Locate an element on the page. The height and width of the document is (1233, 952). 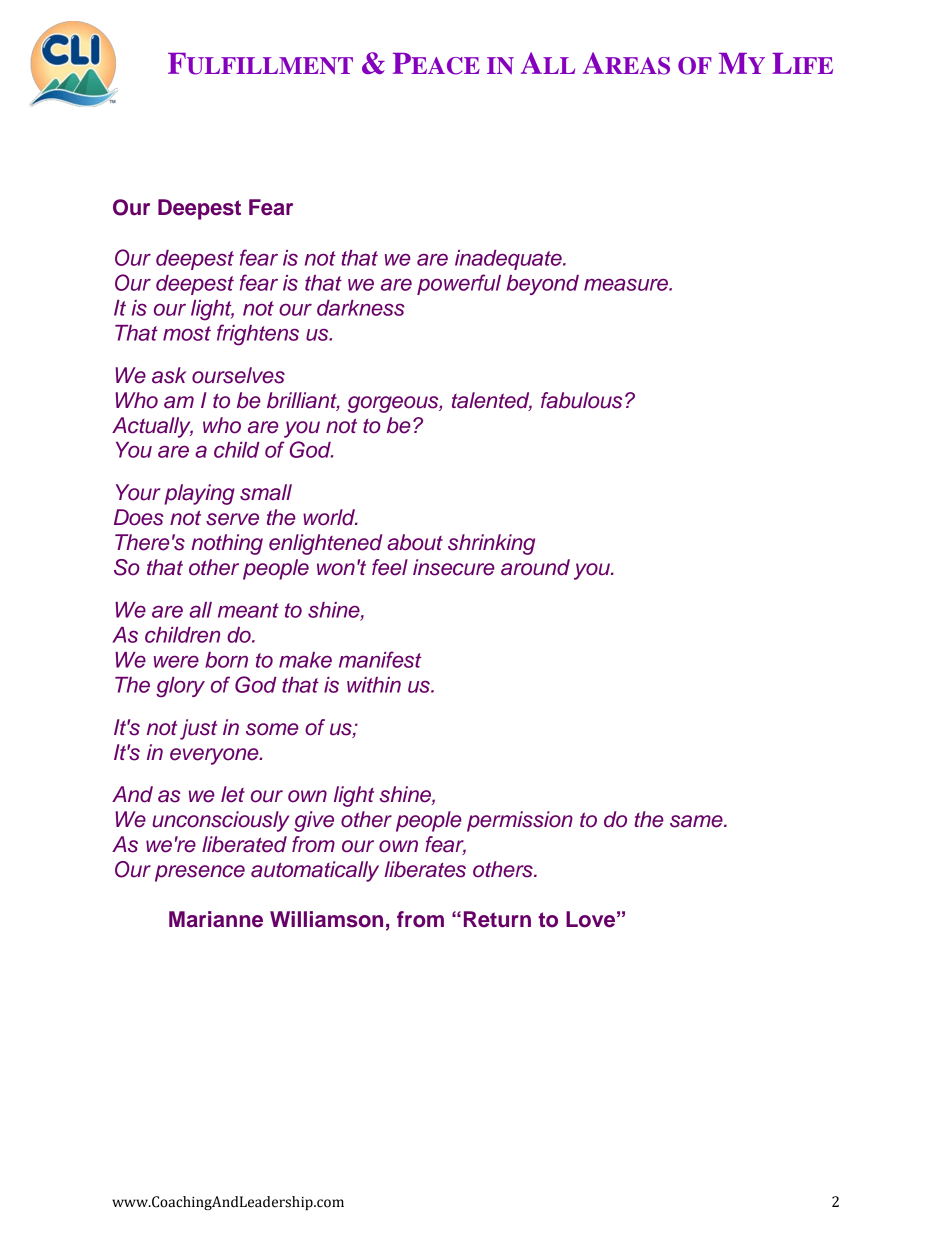
most is located at coordinates (187, 333).
